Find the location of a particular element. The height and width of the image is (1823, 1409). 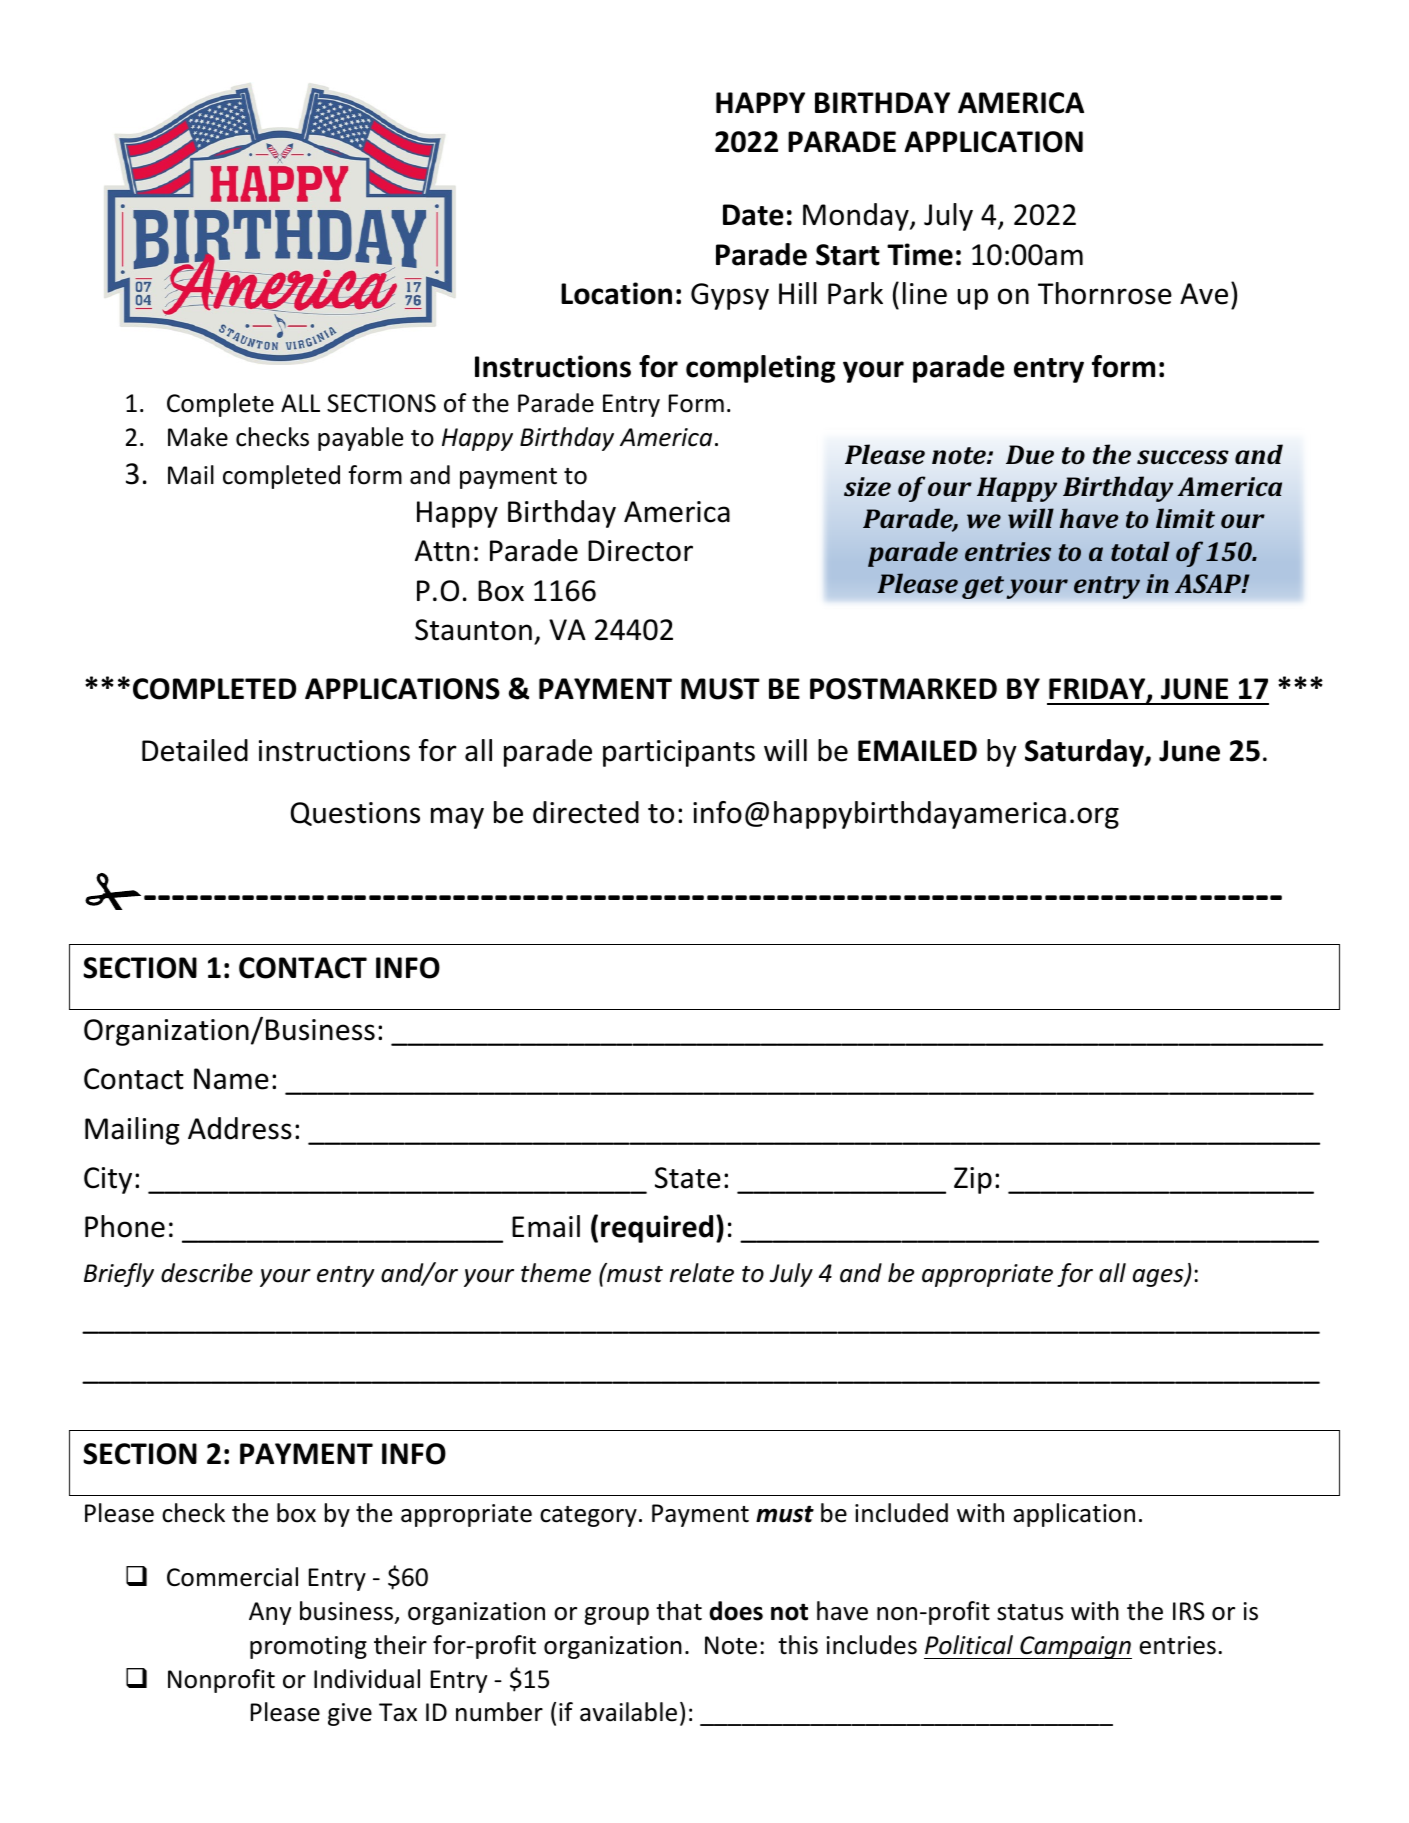

Saturday is located at coordinates (1085, 753).
